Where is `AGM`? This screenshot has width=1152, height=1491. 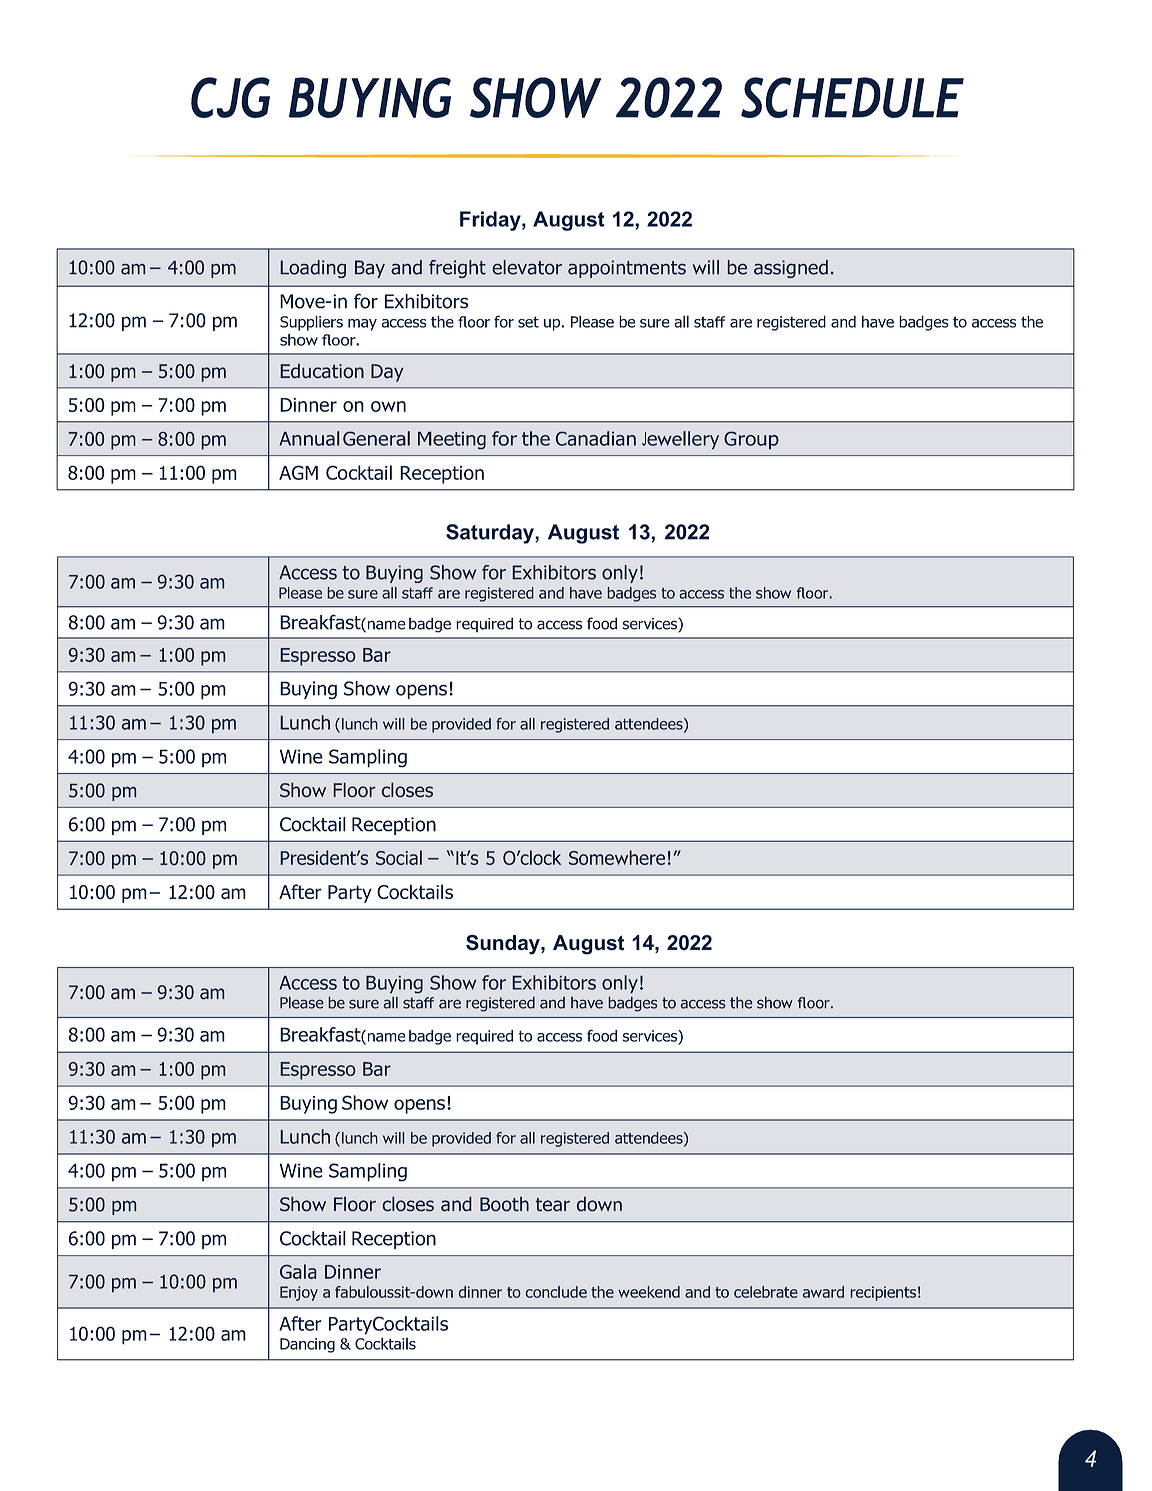 AGM is located at coordinates (298, 472).
